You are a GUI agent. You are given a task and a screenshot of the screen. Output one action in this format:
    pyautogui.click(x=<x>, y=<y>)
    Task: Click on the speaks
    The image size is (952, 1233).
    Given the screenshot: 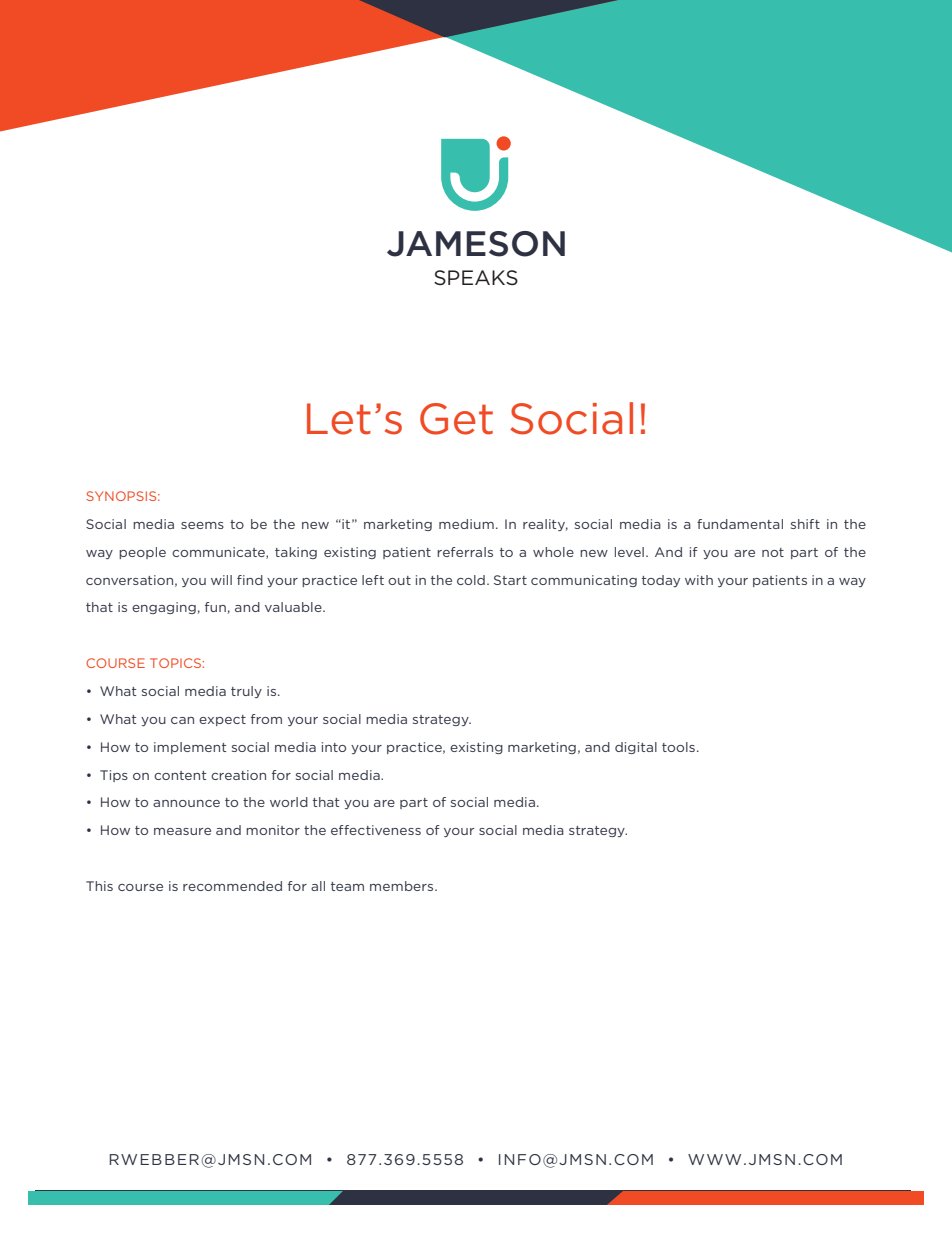 What is the action you would take?
    pyautogui.click(x=476, y=277)
